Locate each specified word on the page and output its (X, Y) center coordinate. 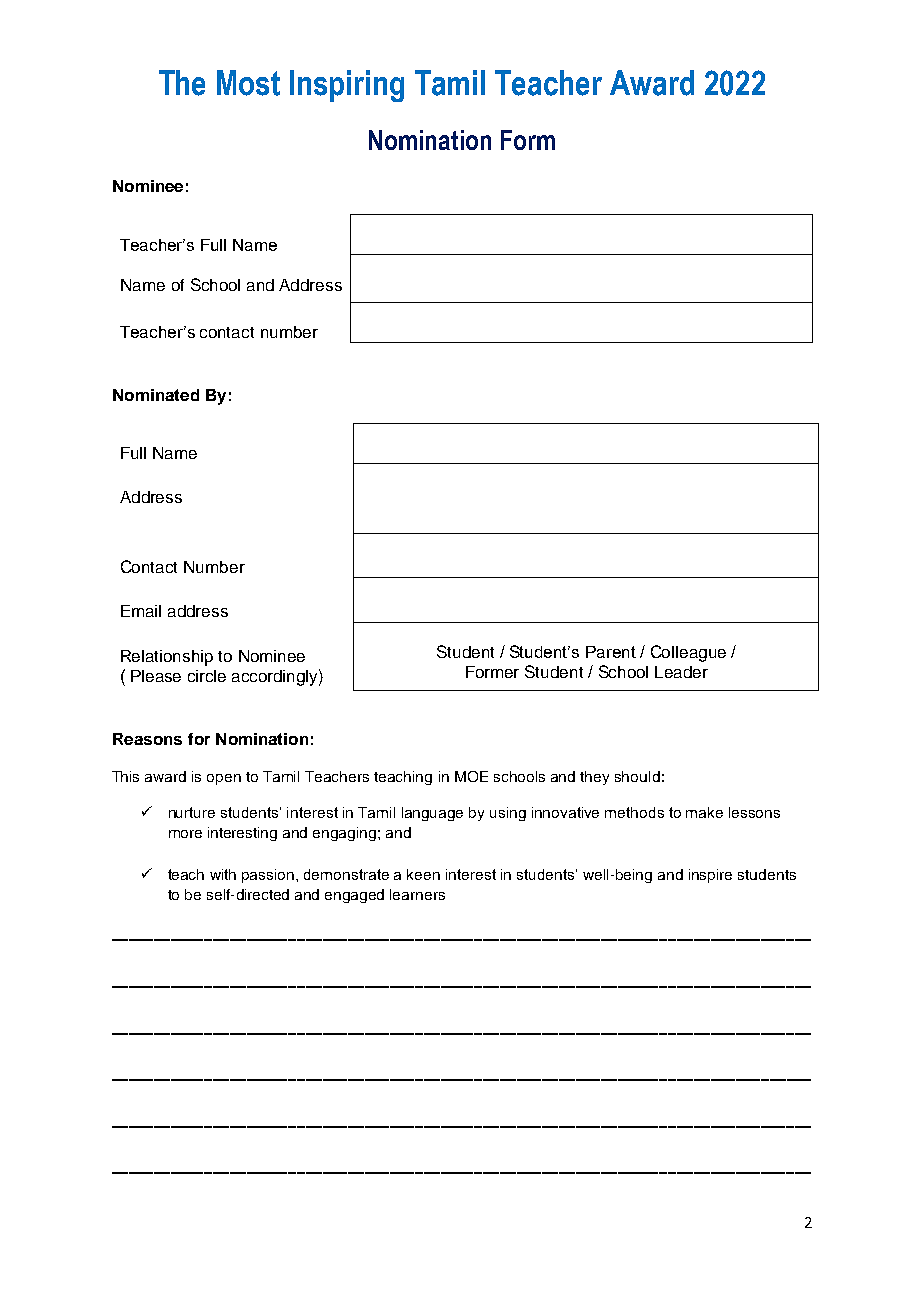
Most (248, 83)
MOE (471, 776)
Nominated (156, 395)
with (223, 874)
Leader (681, 672)
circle (207, 676)
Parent (611, 652)
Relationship (167, 658)
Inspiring (347, 86)
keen (423, 874)
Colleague (688, 653)
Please (156, 676)
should (637, 776)
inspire (710, 876)
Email (141, 611)
